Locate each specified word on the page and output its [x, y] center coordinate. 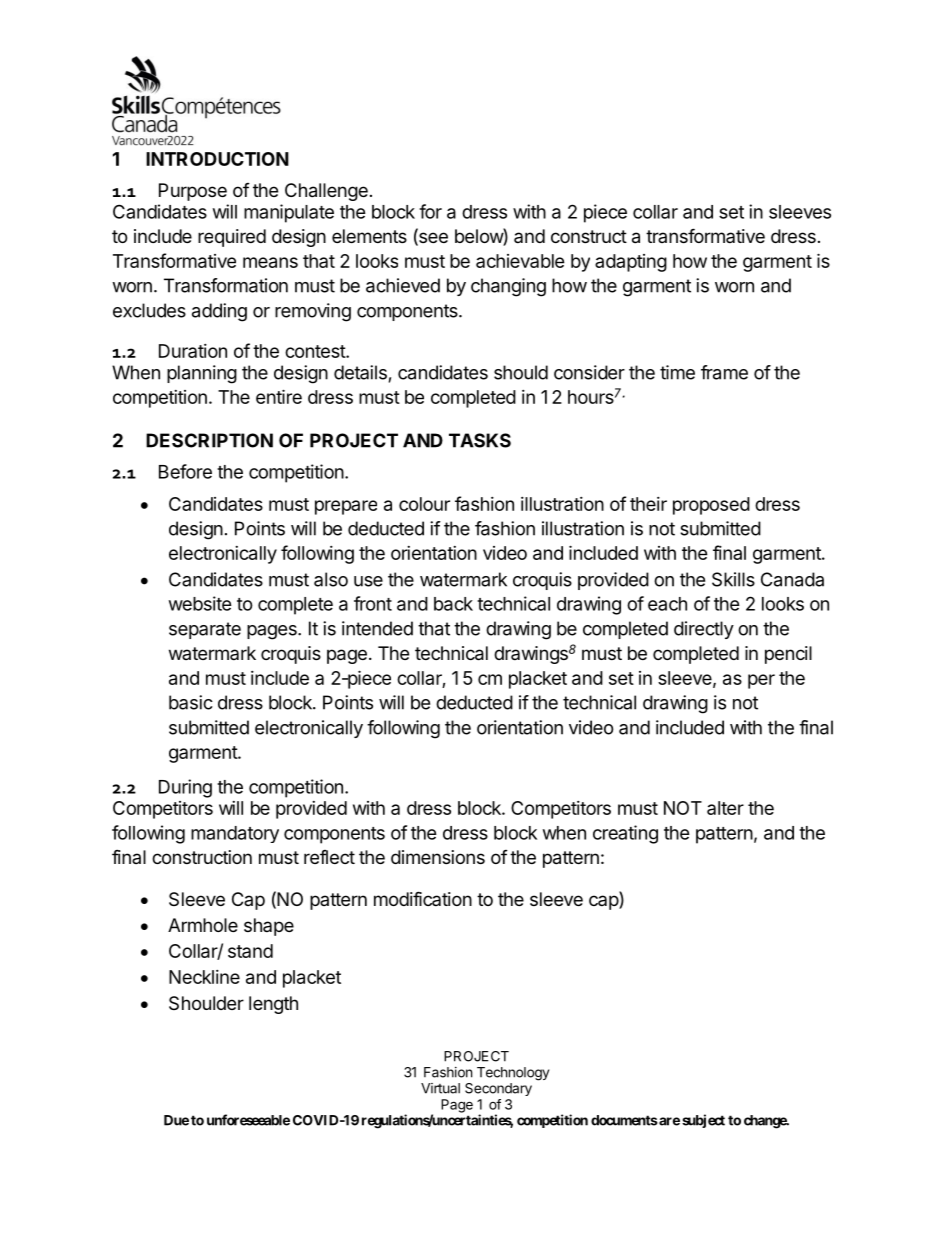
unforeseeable [248, 1120]
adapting [631, 263]
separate [205, 630]
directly [704, 630]
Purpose [193, 192]
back [453, 604]
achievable [520, 261]
